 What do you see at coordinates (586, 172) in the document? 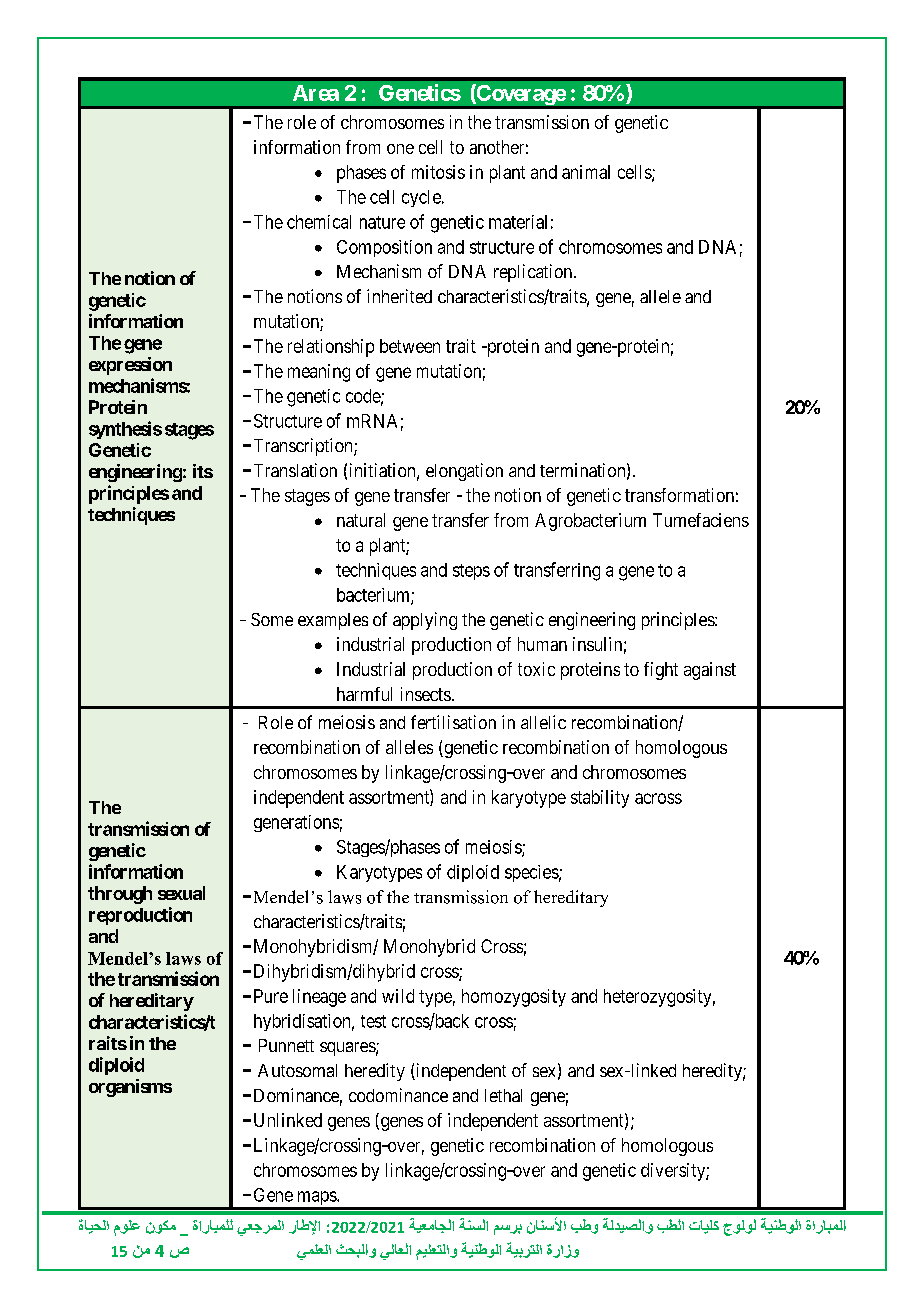
I see `animal` at bounding box center [586, 172].
